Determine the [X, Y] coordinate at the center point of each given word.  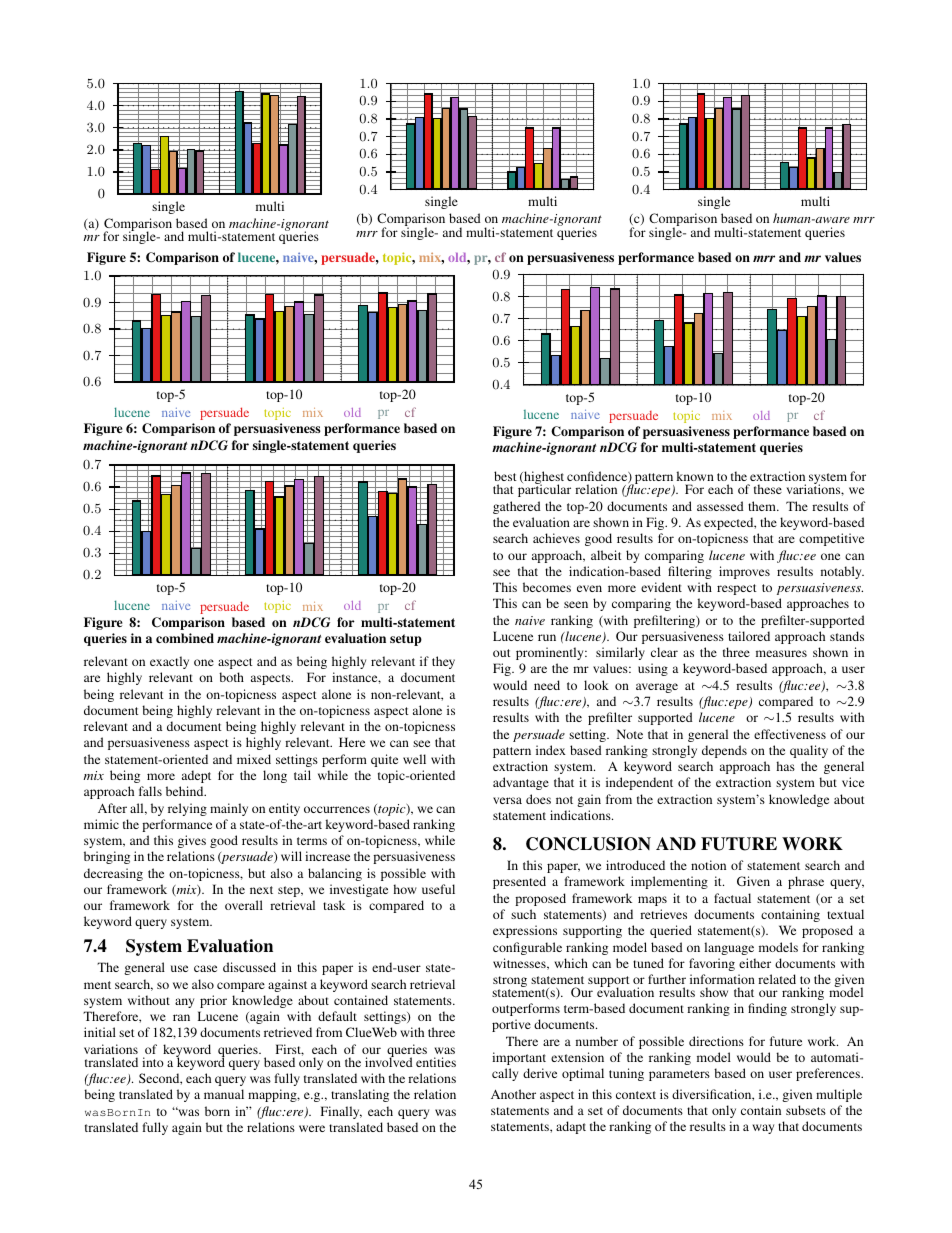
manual [224, 1094]
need [547, 685]
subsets [806, 1110]
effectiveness [790, 734]
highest [543, 479]
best [505, 476]
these [768, 489]
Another [513, 1094]
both [231, 677]
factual [732, 898]
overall [244, 905]
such [523, 914]
